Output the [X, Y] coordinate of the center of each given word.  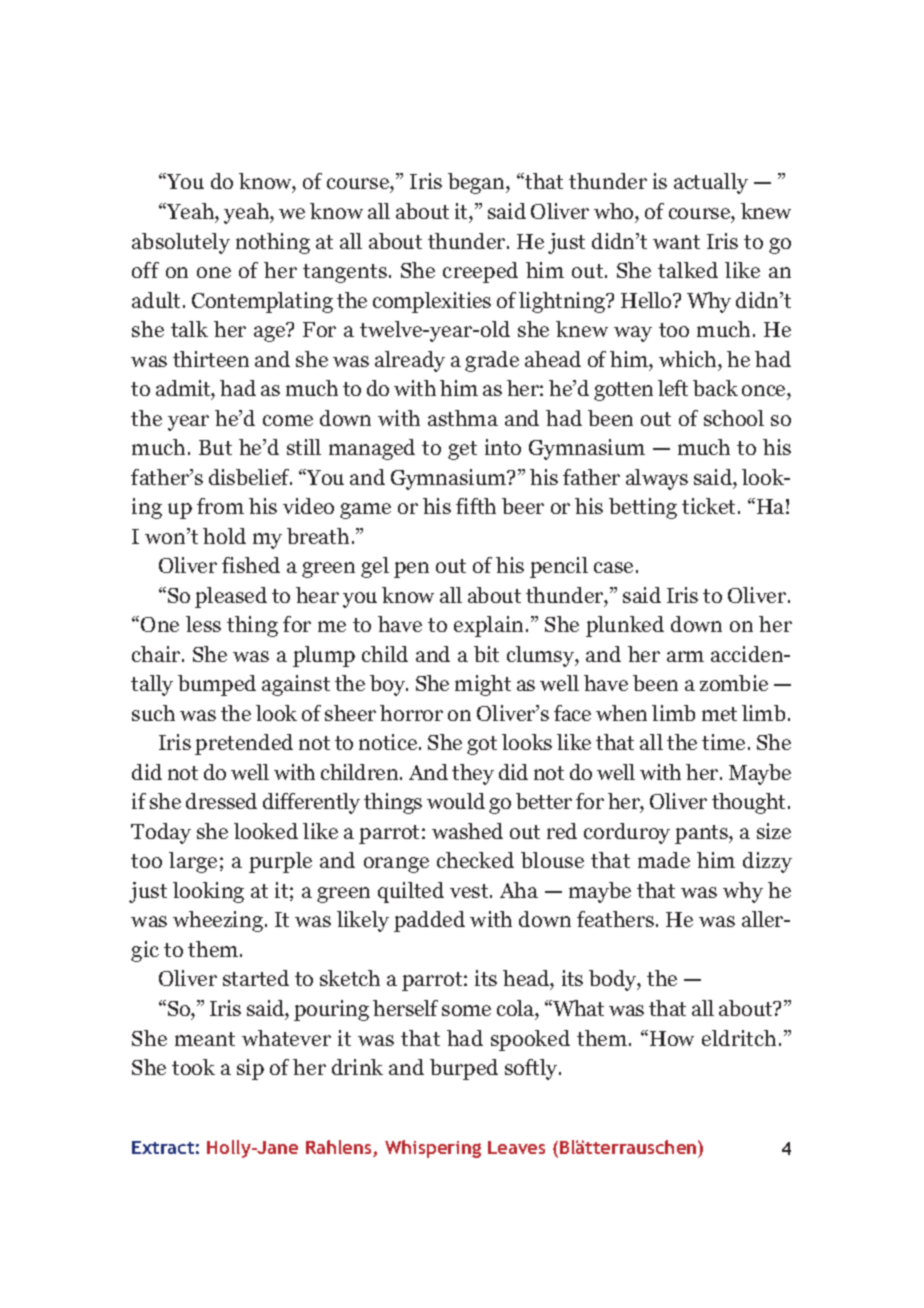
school [734, 418]
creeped [480, 272]
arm [685, 656]
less [203, 624]
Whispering [433, 1149]
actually [711, 183]
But [215, 447]
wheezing [218, 921]
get [462, 450]
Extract [163, 1147]
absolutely [181, 243]
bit [486, 654]
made [664, 860]
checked [475, 860]
